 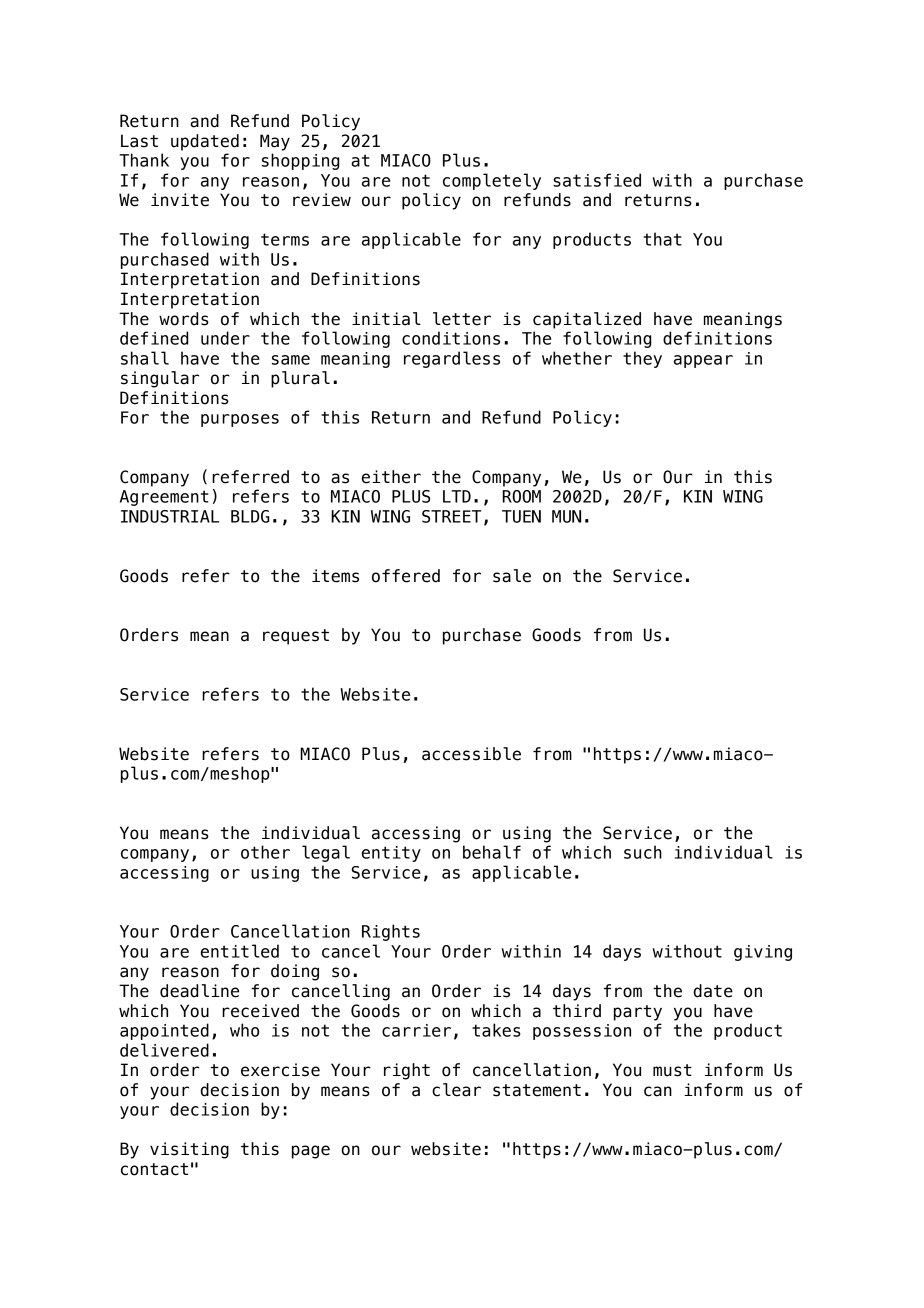 I want to click on visiting, so click(x=189, y=1150).
